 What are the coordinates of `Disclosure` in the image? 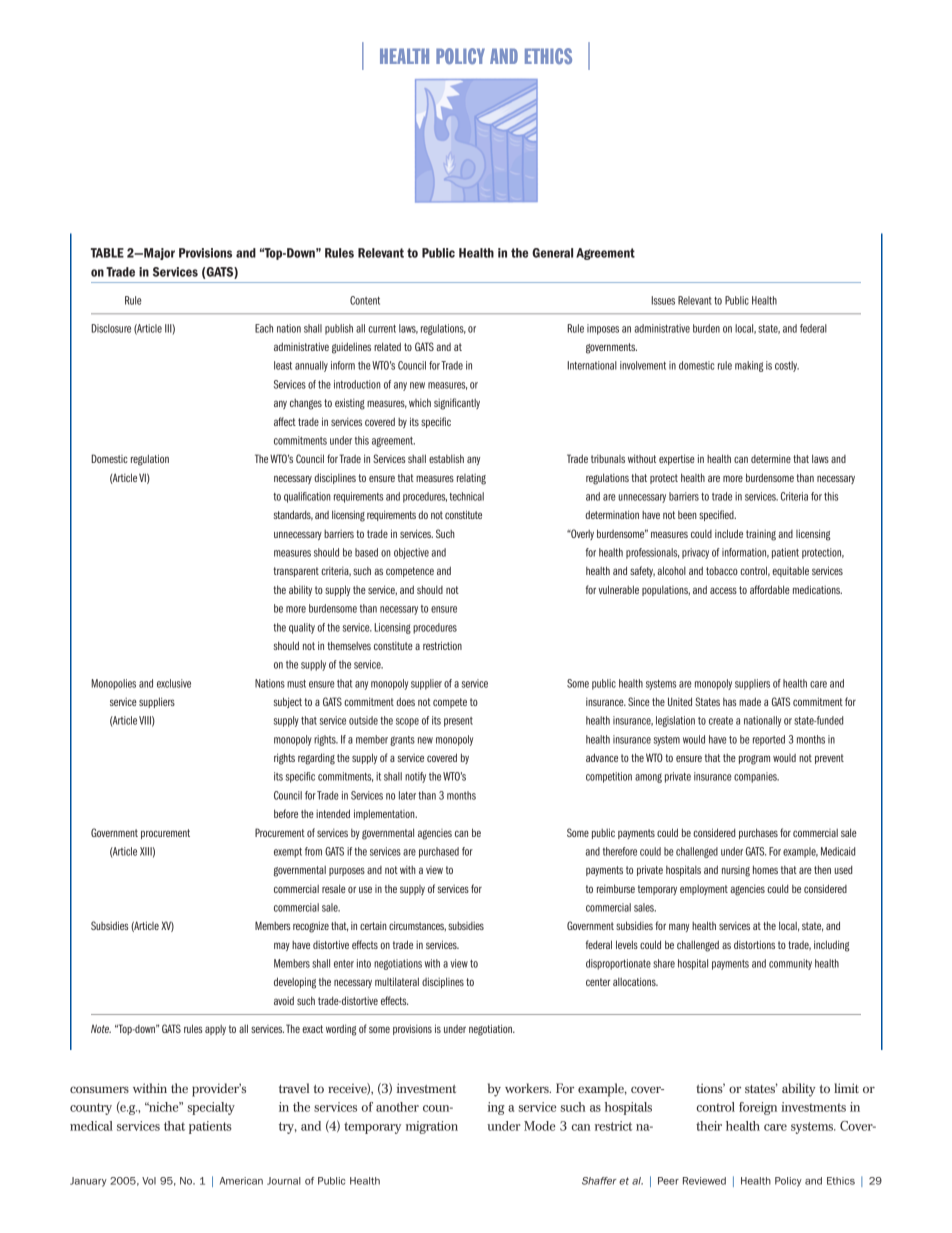 It's located at (111, 328).
